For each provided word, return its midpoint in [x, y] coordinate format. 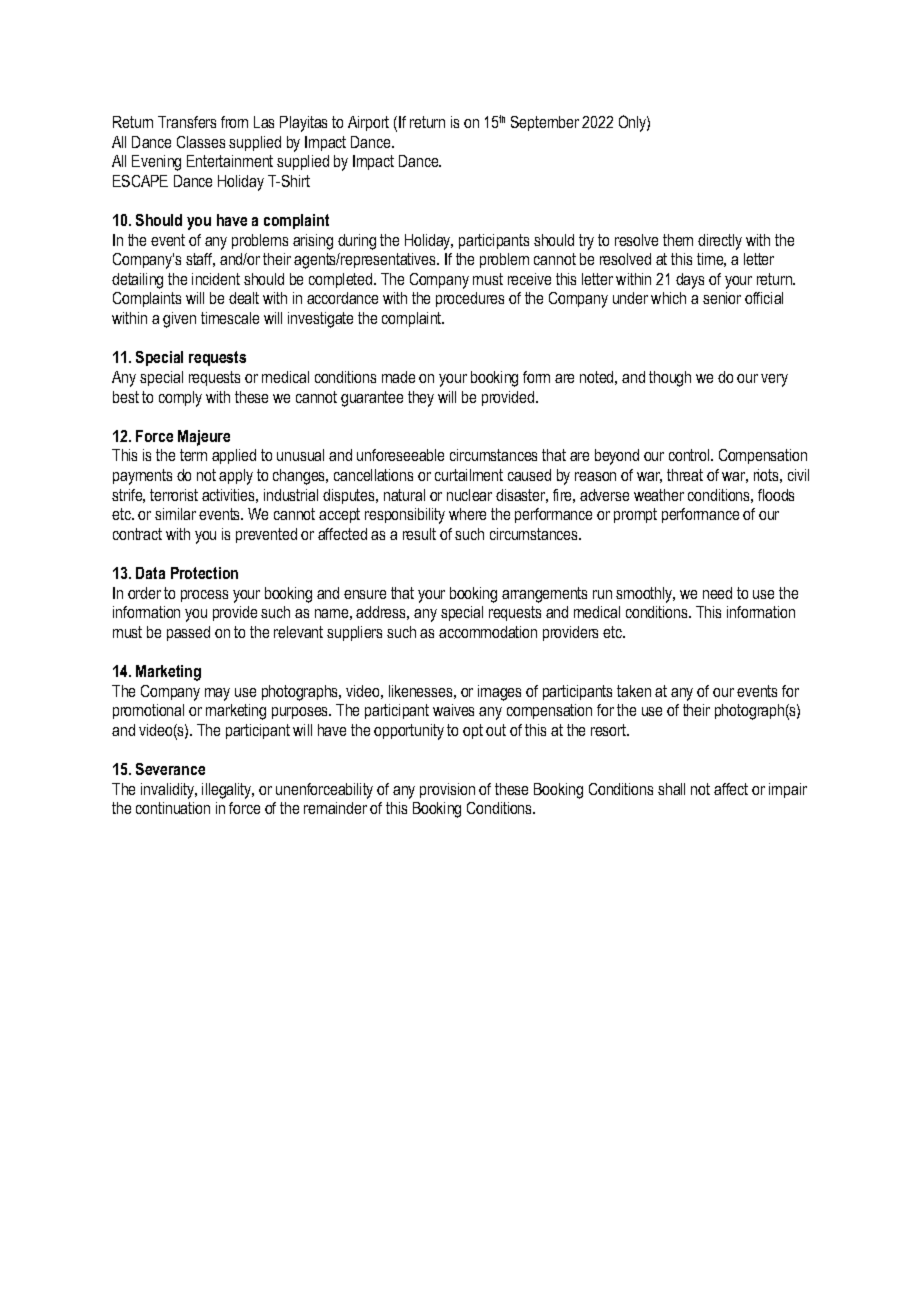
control [690, 455]
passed [188, 633]
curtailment [469, 475]
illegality [228, 791]
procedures [470, 299]
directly [720, 242]
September [545, 123]
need [717, 593]
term [193, 455]
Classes [201, 142]
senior [722, 298]
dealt [244, 298]
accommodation [488, 632]
